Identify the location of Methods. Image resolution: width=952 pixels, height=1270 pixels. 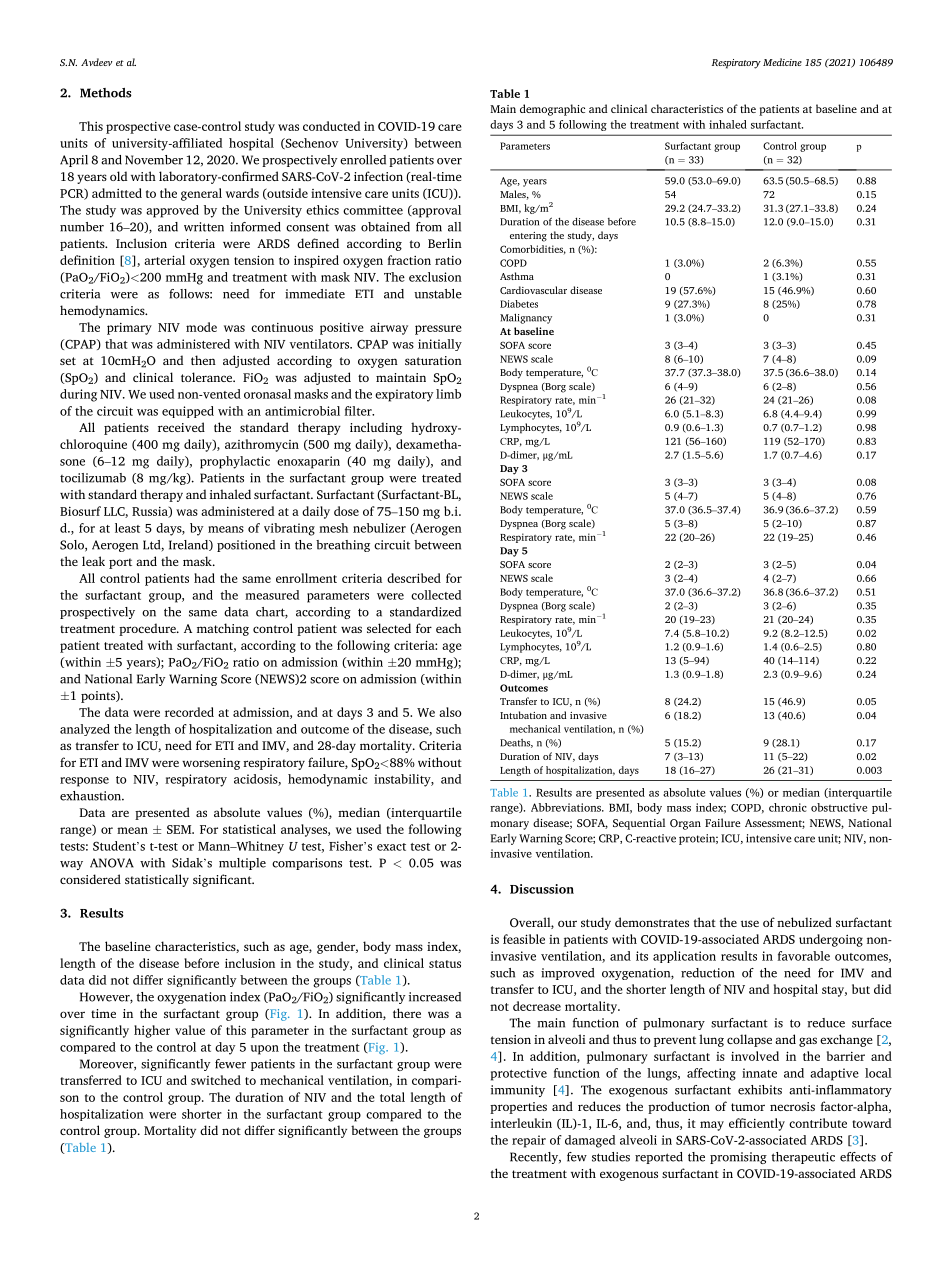
(106, 93).
